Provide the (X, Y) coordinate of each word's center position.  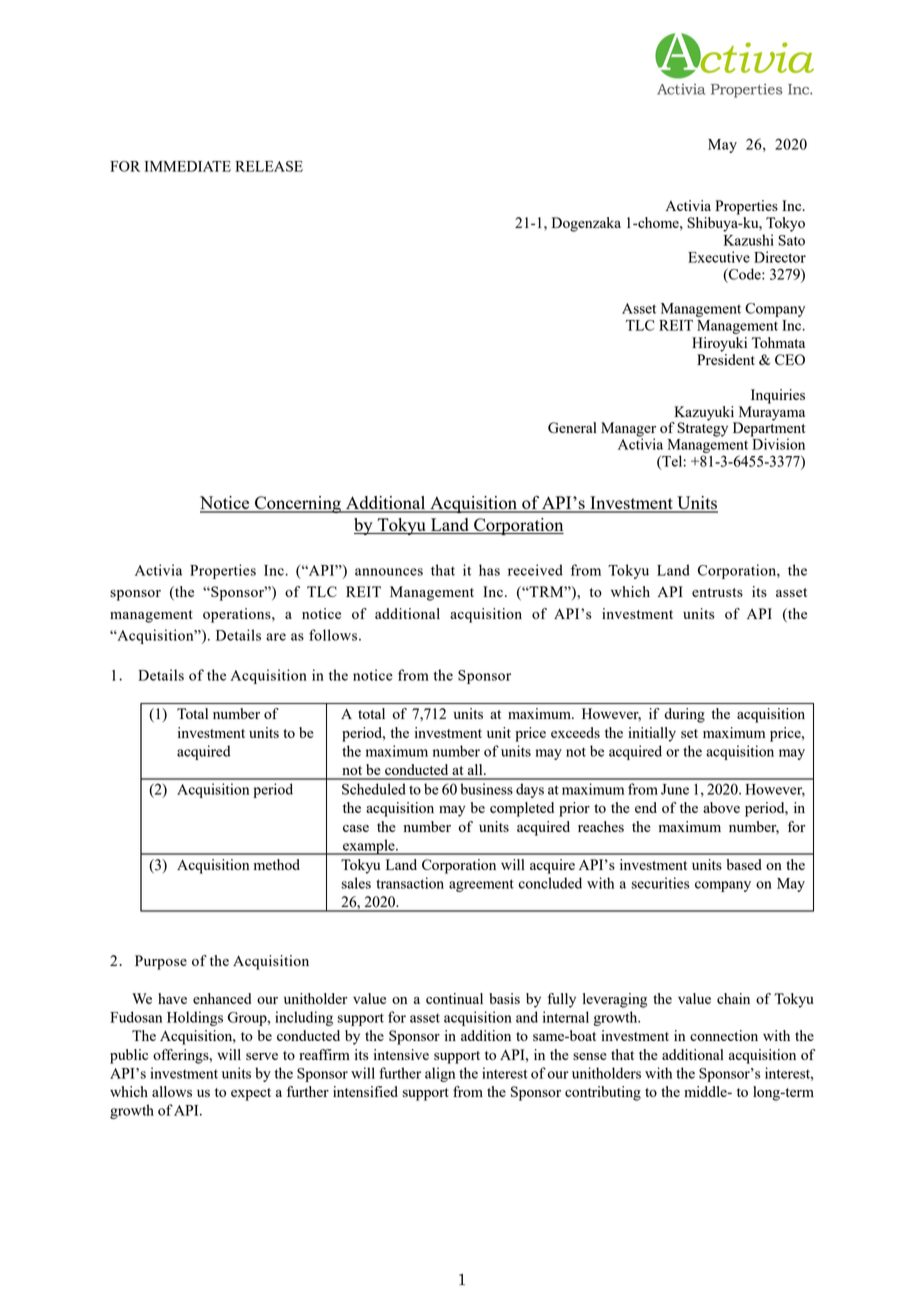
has (489, 570)
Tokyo (785, 224)
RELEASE (269, 166)
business (486, 789)
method (277, 864)
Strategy (702, 428)
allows (172, 1091)
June (675, 789)
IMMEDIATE (188, 166)
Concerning (298, 504)
